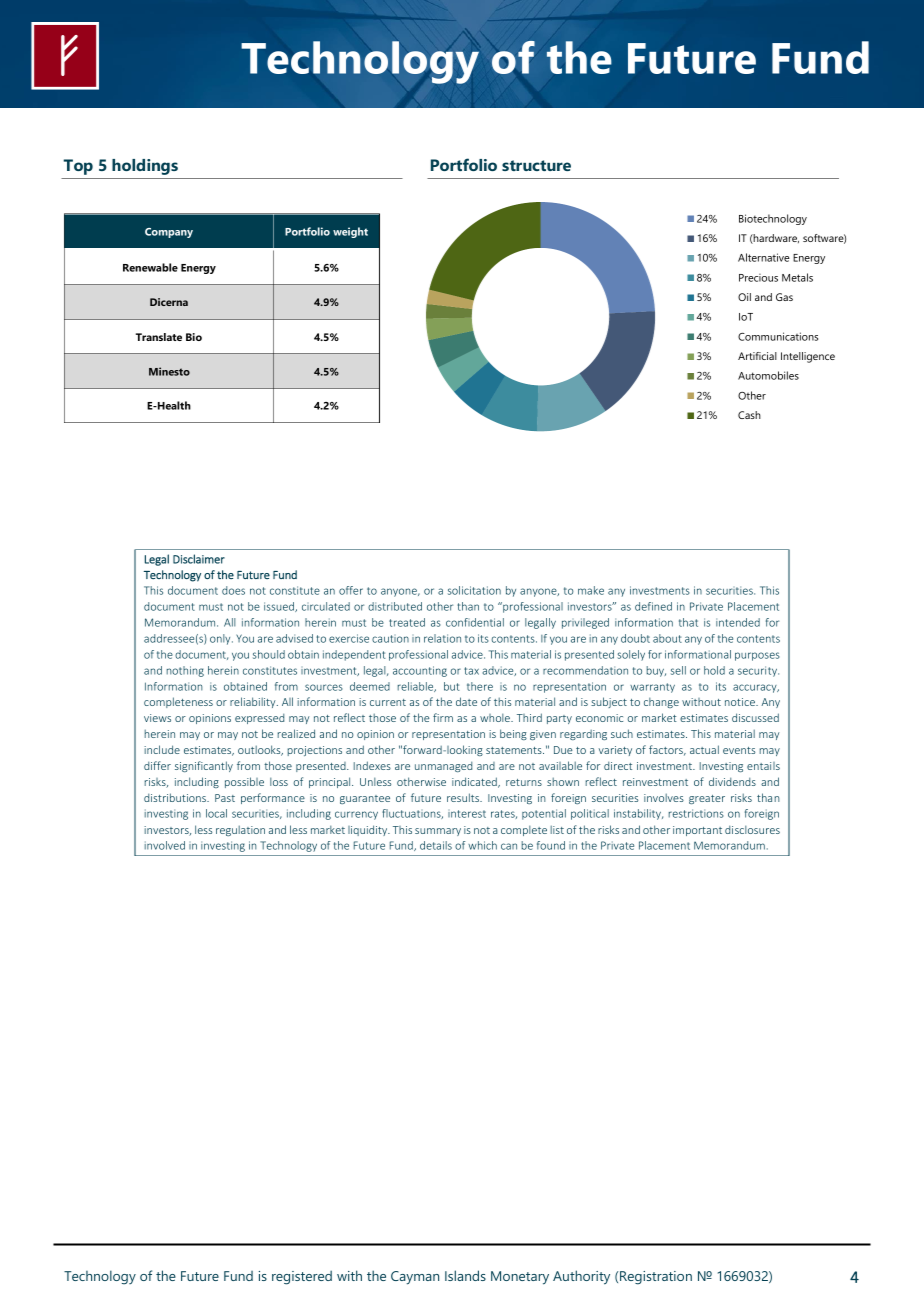 Image resolution: width=924 pixels, height=1308 pixels. What do you see at coordinates (199, 559) in the image?
I see `Disclaimer` at bounding box center [199, 559].
